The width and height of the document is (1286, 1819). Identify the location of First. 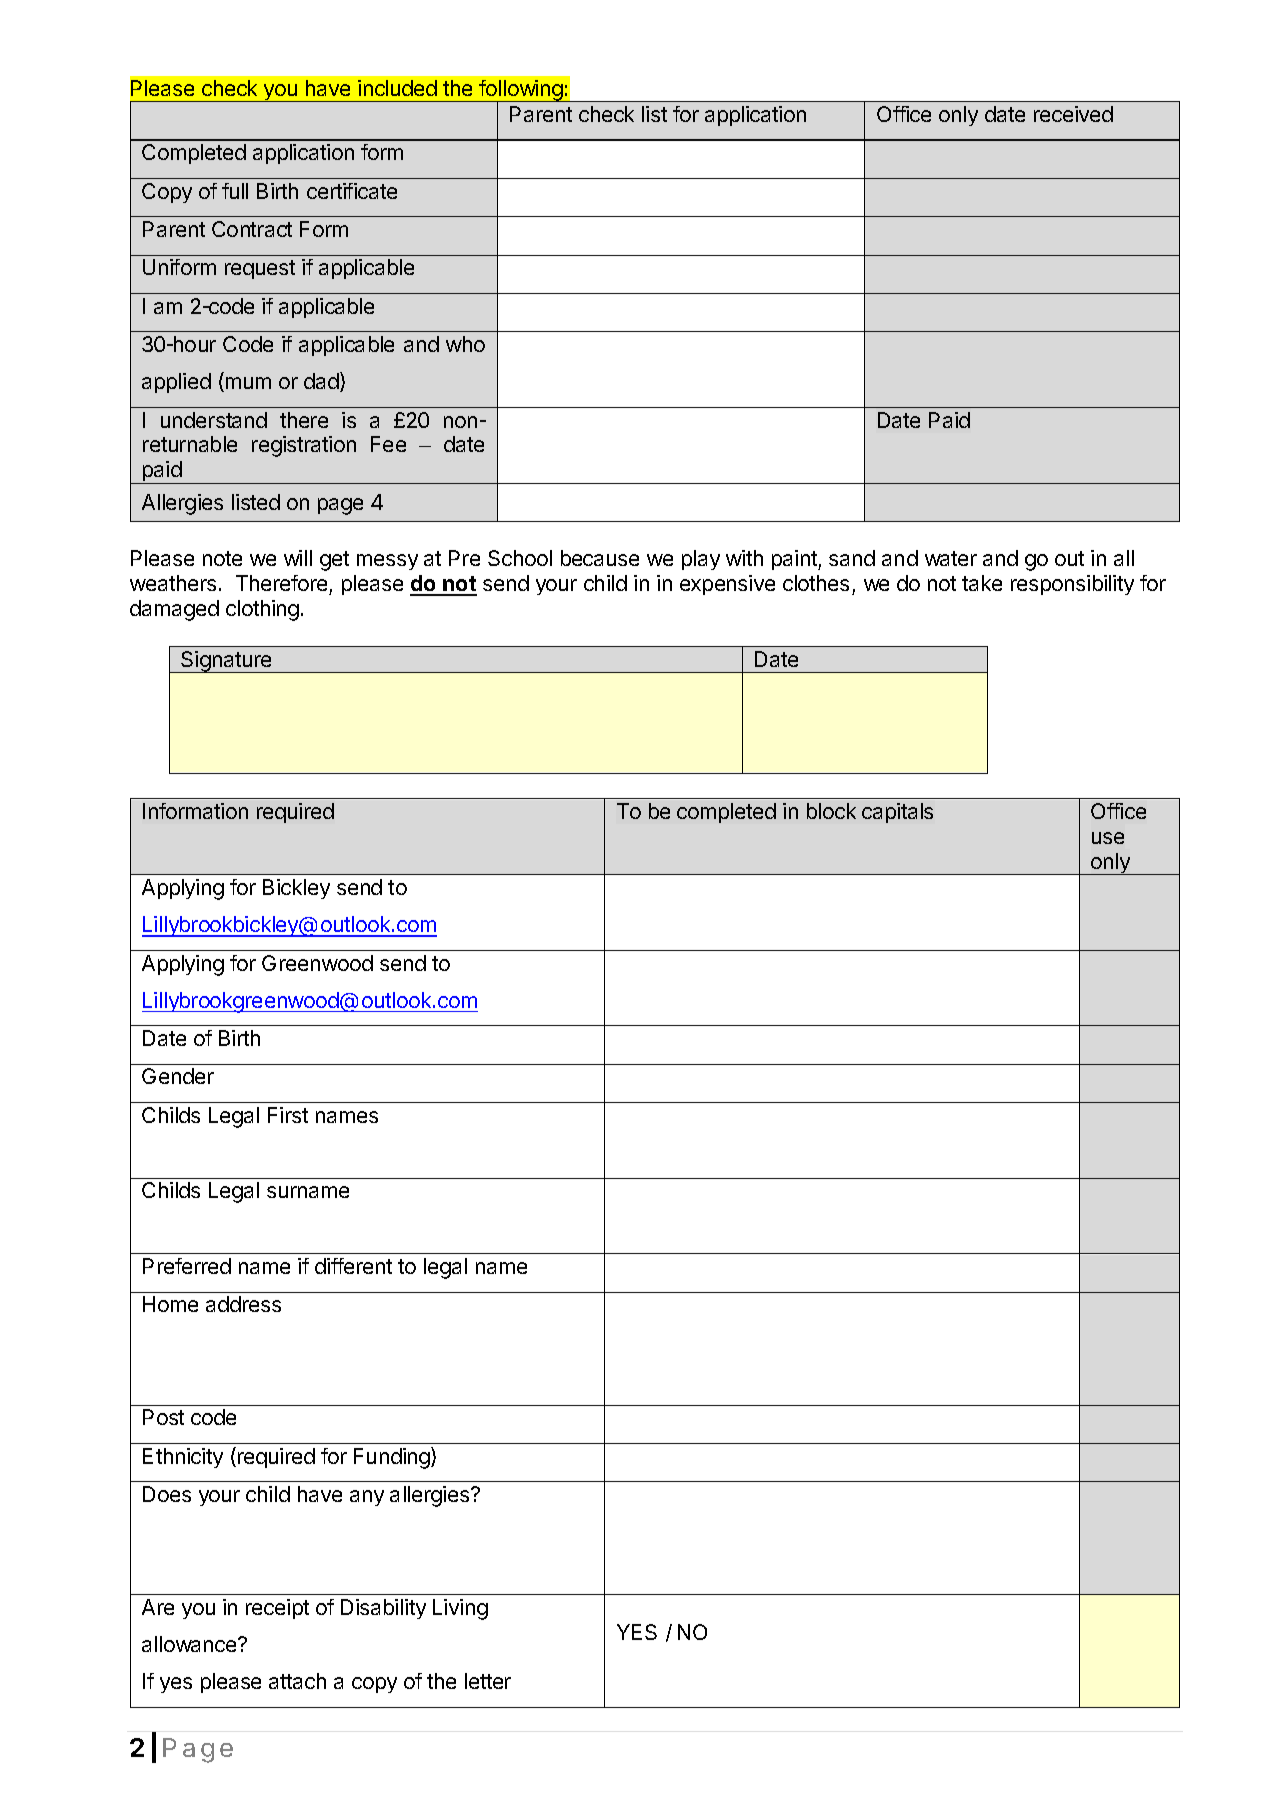
(288, 1115).
